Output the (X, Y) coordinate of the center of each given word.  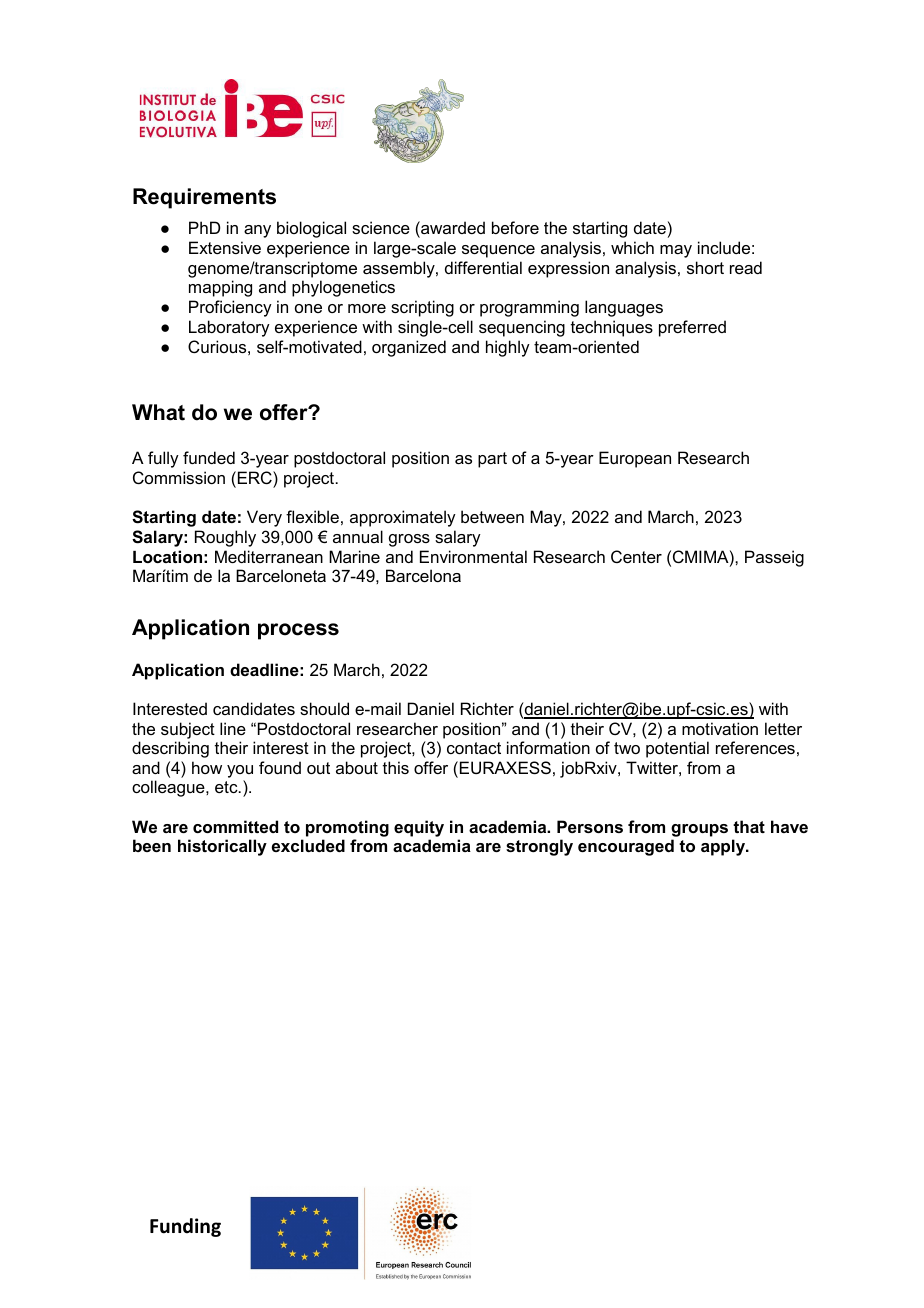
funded (209, 457)
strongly (539, 847)
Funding (185, 1227)
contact (474, 748)
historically (222, 847)
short (705, 267)
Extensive (225, 247)
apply (724, 847)
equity (419, 828)
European (635, 459)
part (492, 460)
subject (188, 730)
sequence (498, 251)
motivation (720, 728)
